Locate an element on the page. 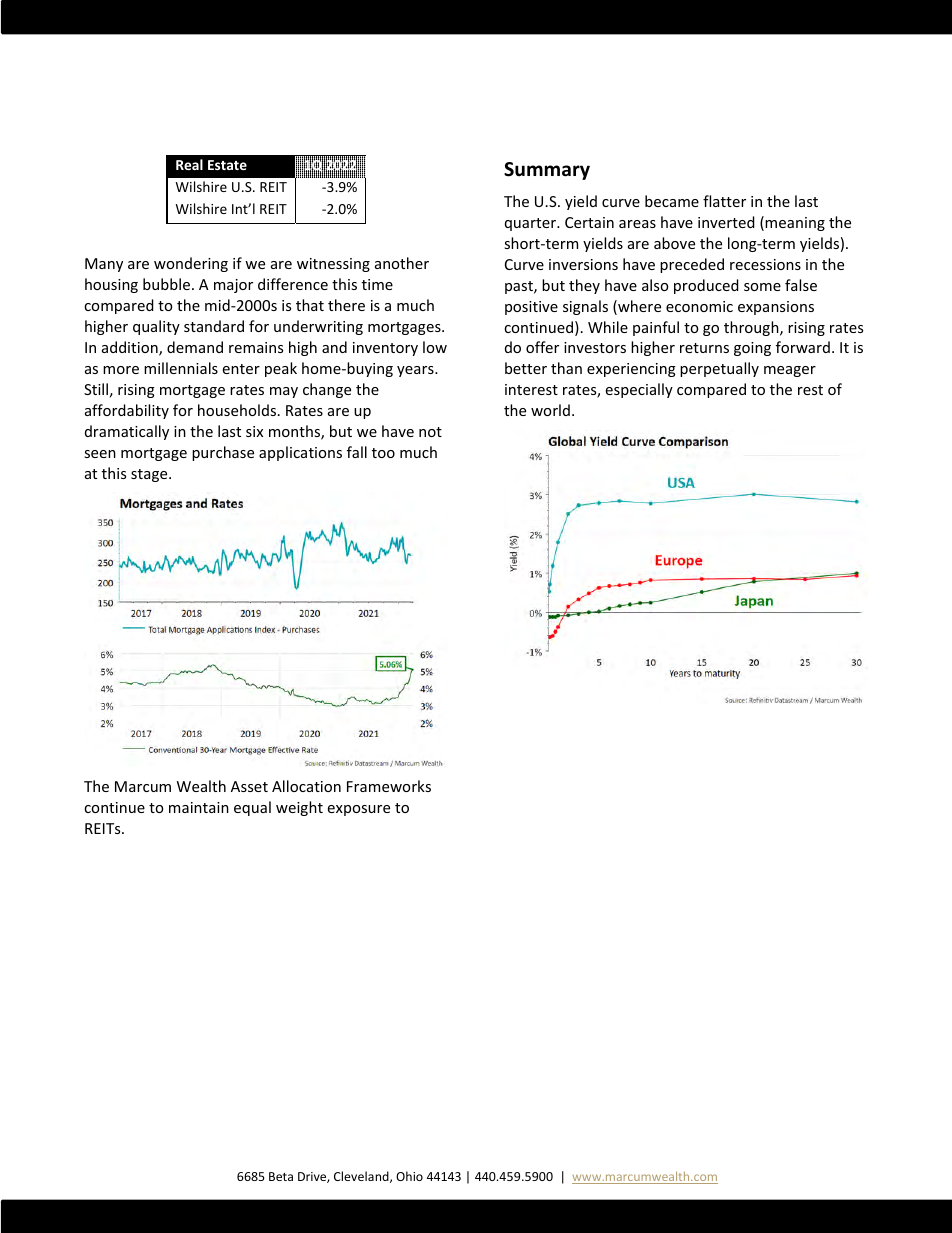 The width and height of the document is (952, 1233). Frameworks is located at coordinates (389, 786).
